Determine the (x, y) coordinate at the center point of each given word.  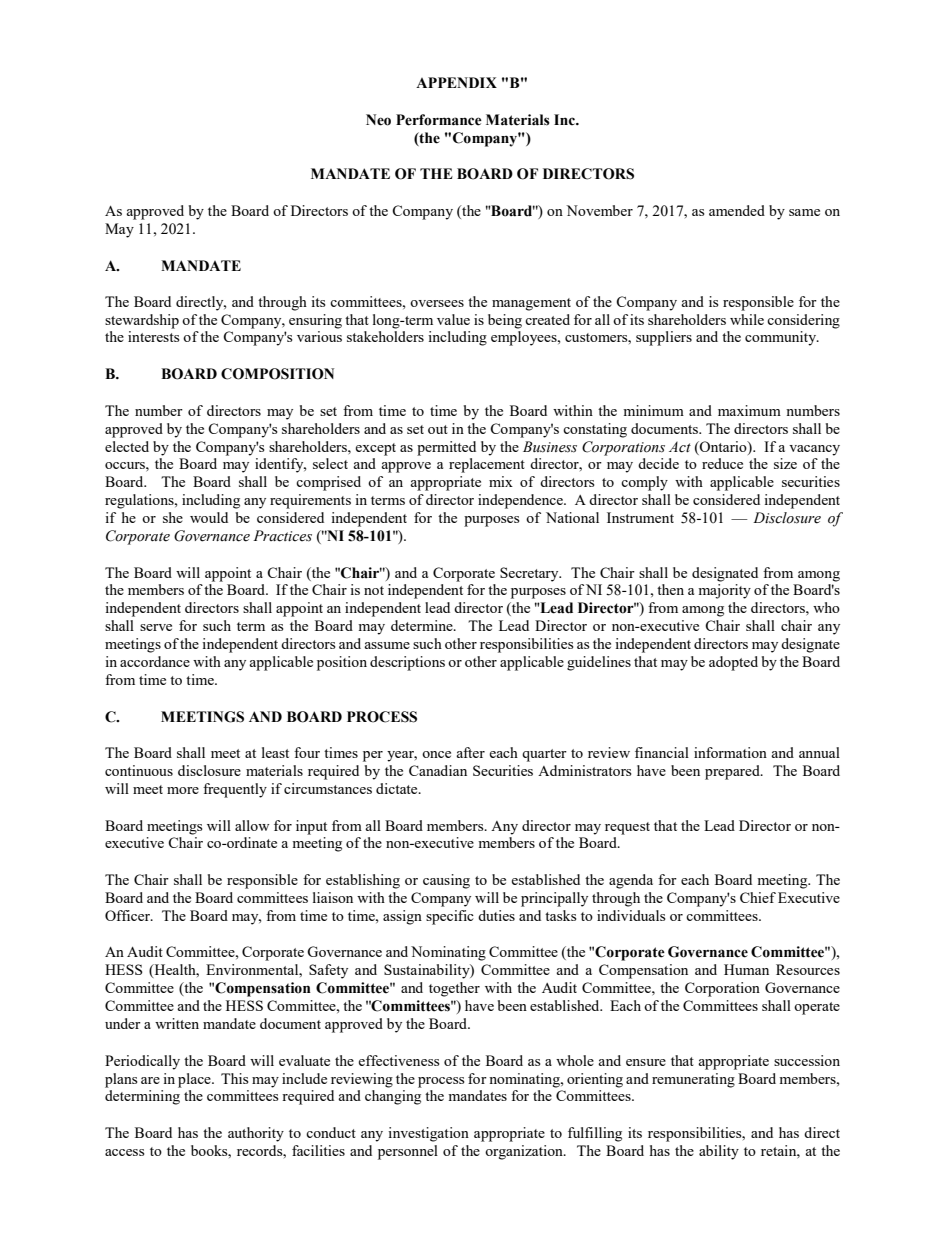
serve (156, 627)
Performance (439, 120)
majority (724, 591)
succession (807, 1060)
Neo (378, 120)
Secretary (530, 574)
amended (737, 210)
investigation (428, 1134)
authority (256, 1134)
